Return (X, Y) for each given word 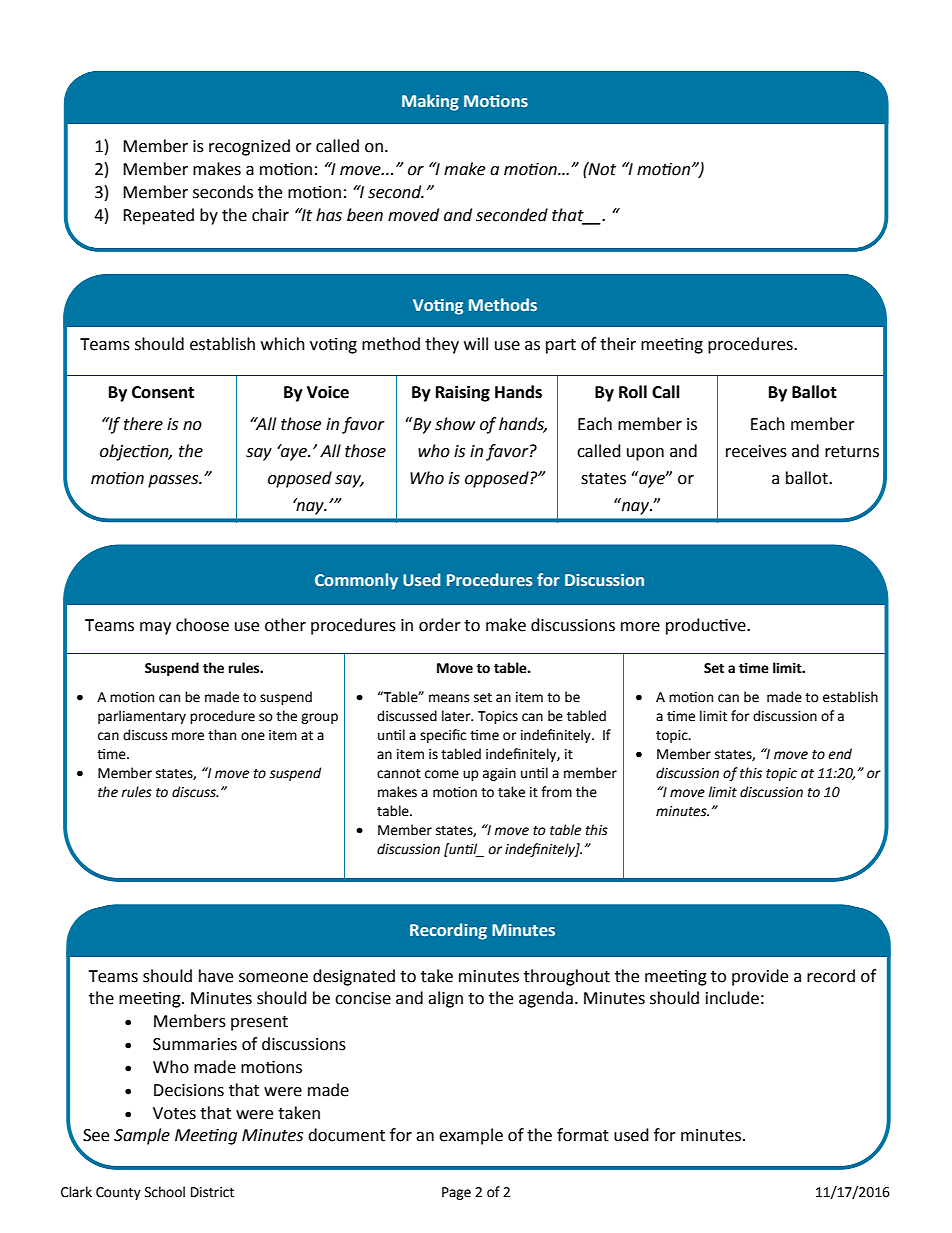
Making (430, 102)
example (471, 1136)
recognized (249, 147)
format (583, 1135)
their (618, 344)
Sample (142, 1136)
